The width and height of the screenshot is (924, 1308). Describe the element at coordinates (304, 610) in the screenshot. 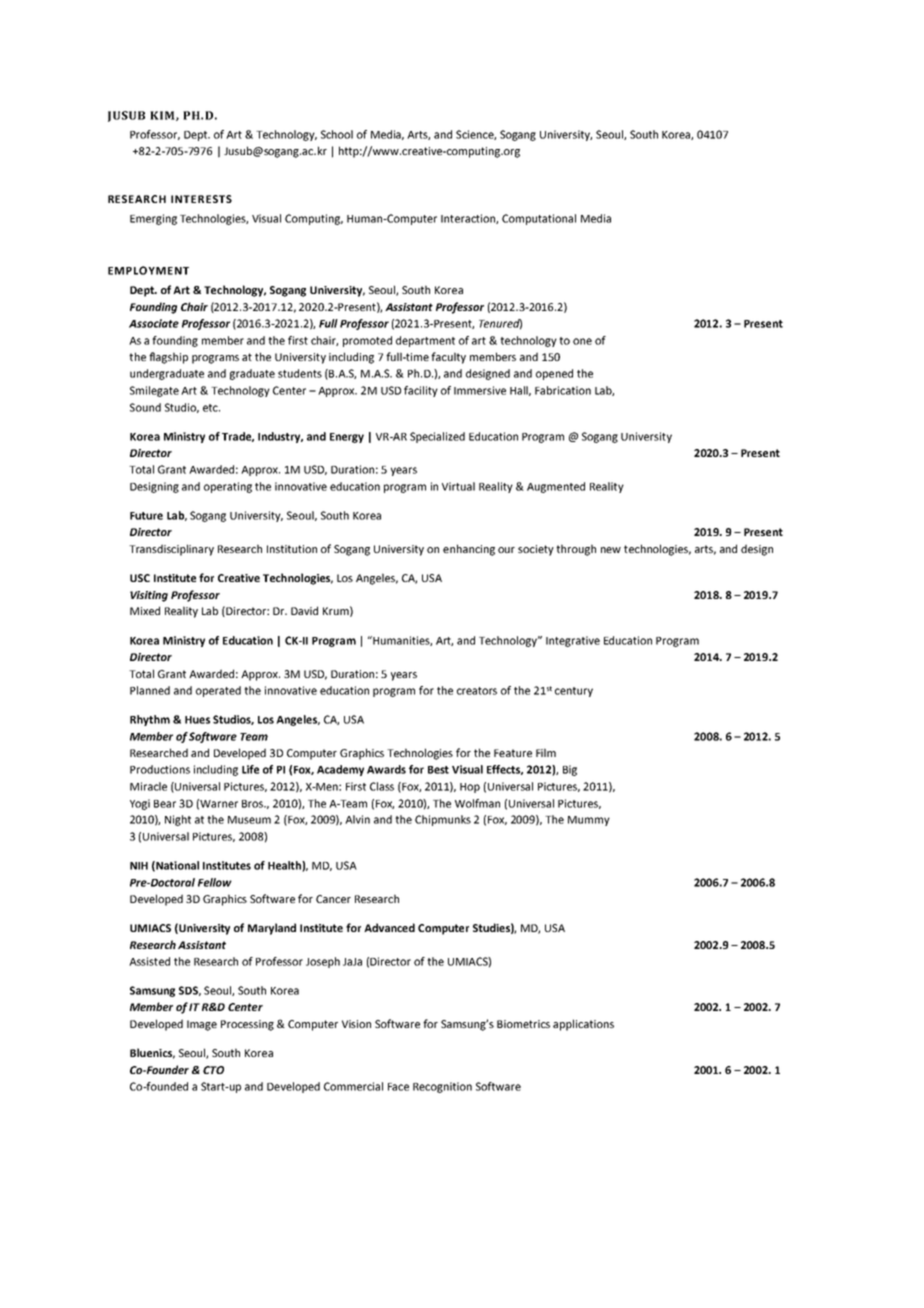

I see `David` at that location.
